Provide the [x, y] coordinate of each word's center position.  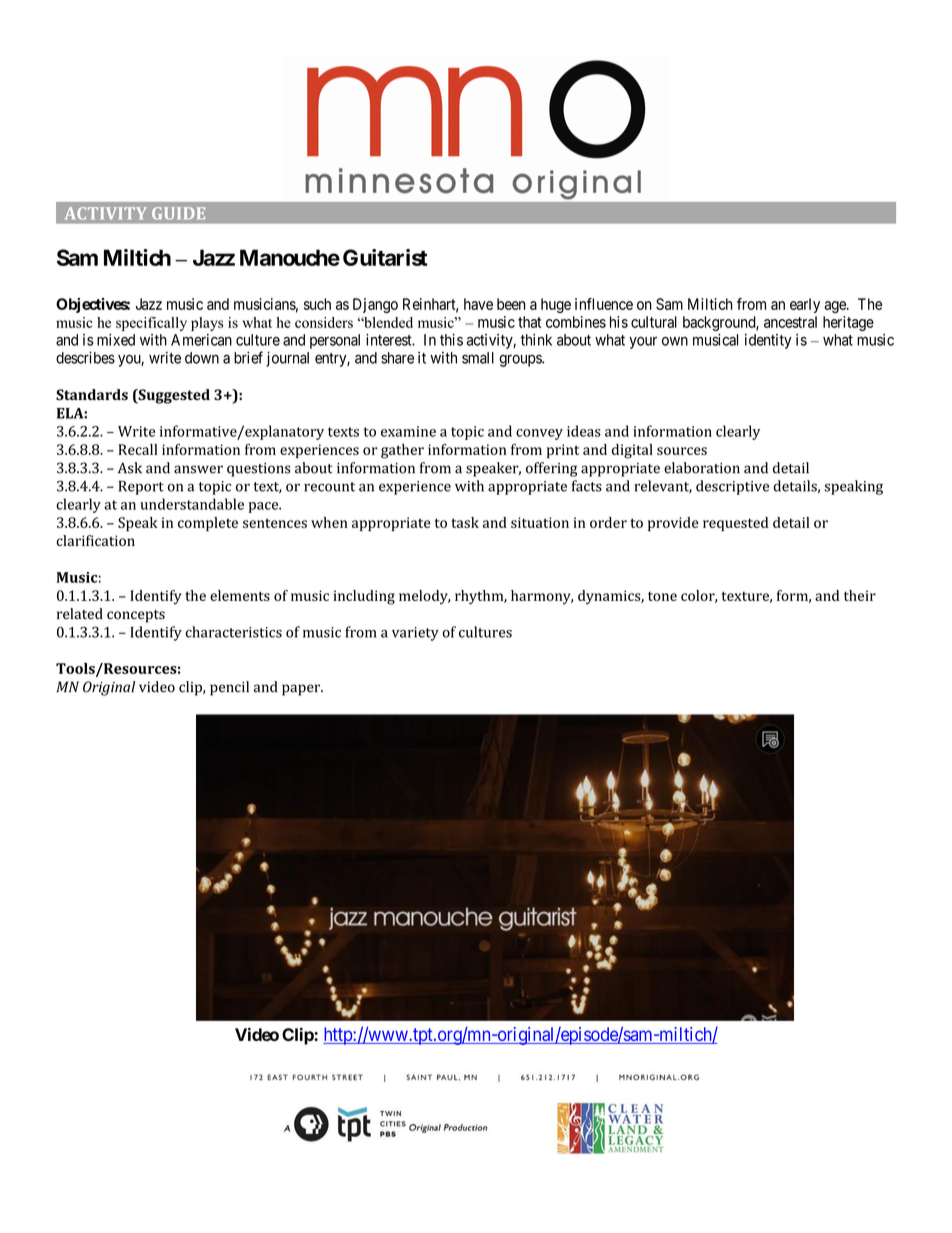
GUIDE [178, 213]
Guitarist [385, 257]
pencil [229, 688]
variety [415, 634]
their [860, 595]
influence [604, 304]
